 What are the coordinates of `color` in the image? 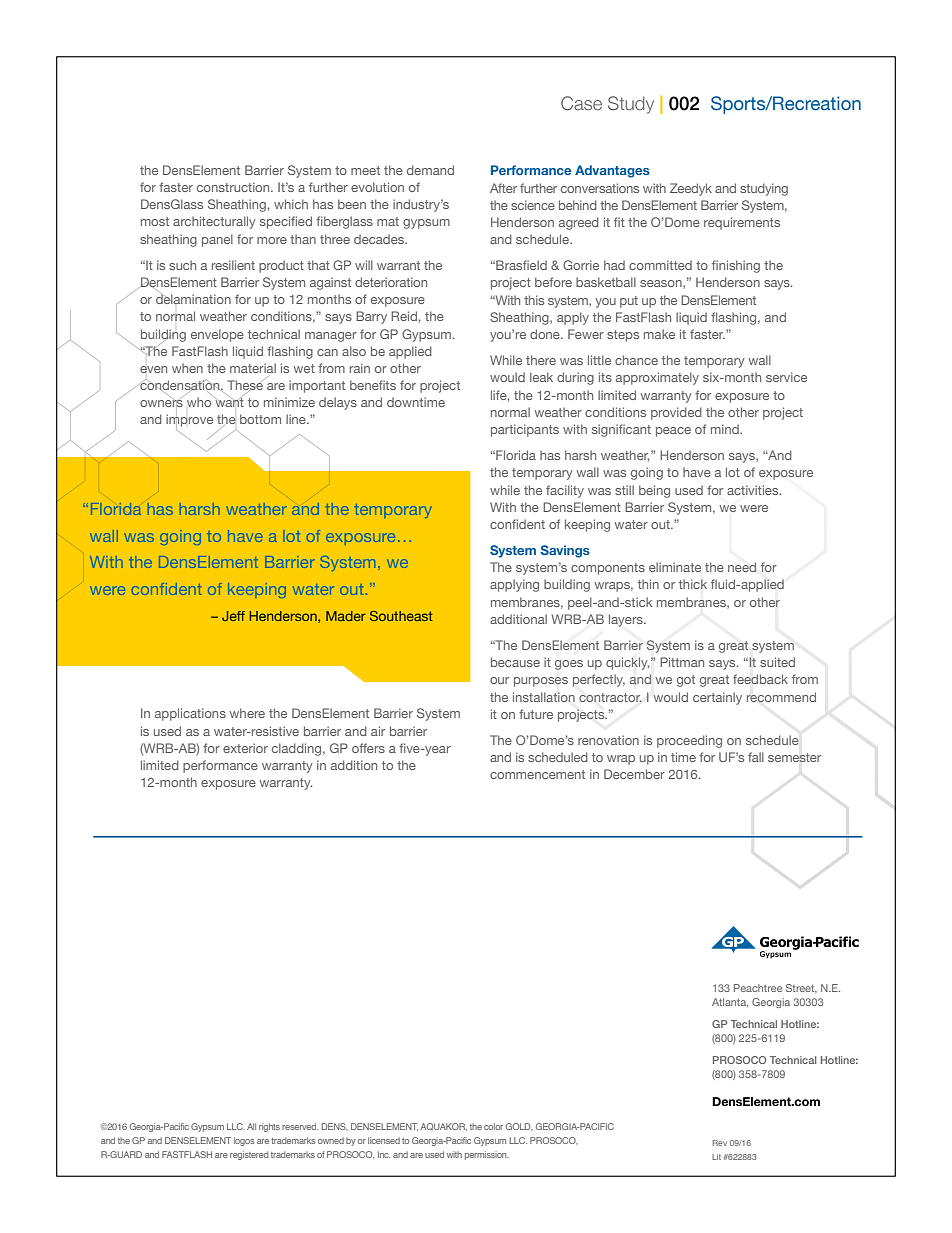 It's located at (493, 1126).
